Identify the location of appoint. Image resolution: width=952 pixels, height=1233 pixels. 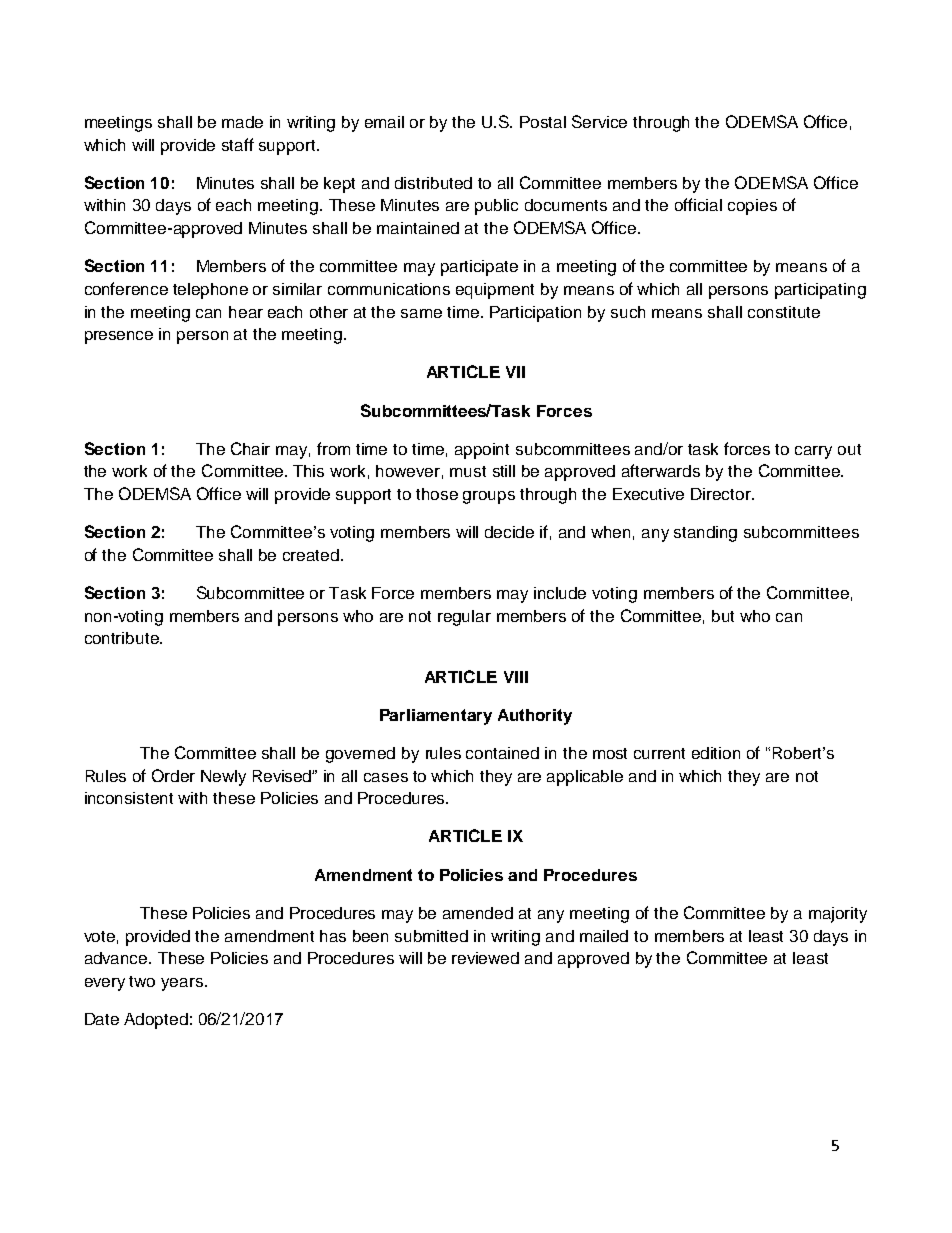
(482, 451).
